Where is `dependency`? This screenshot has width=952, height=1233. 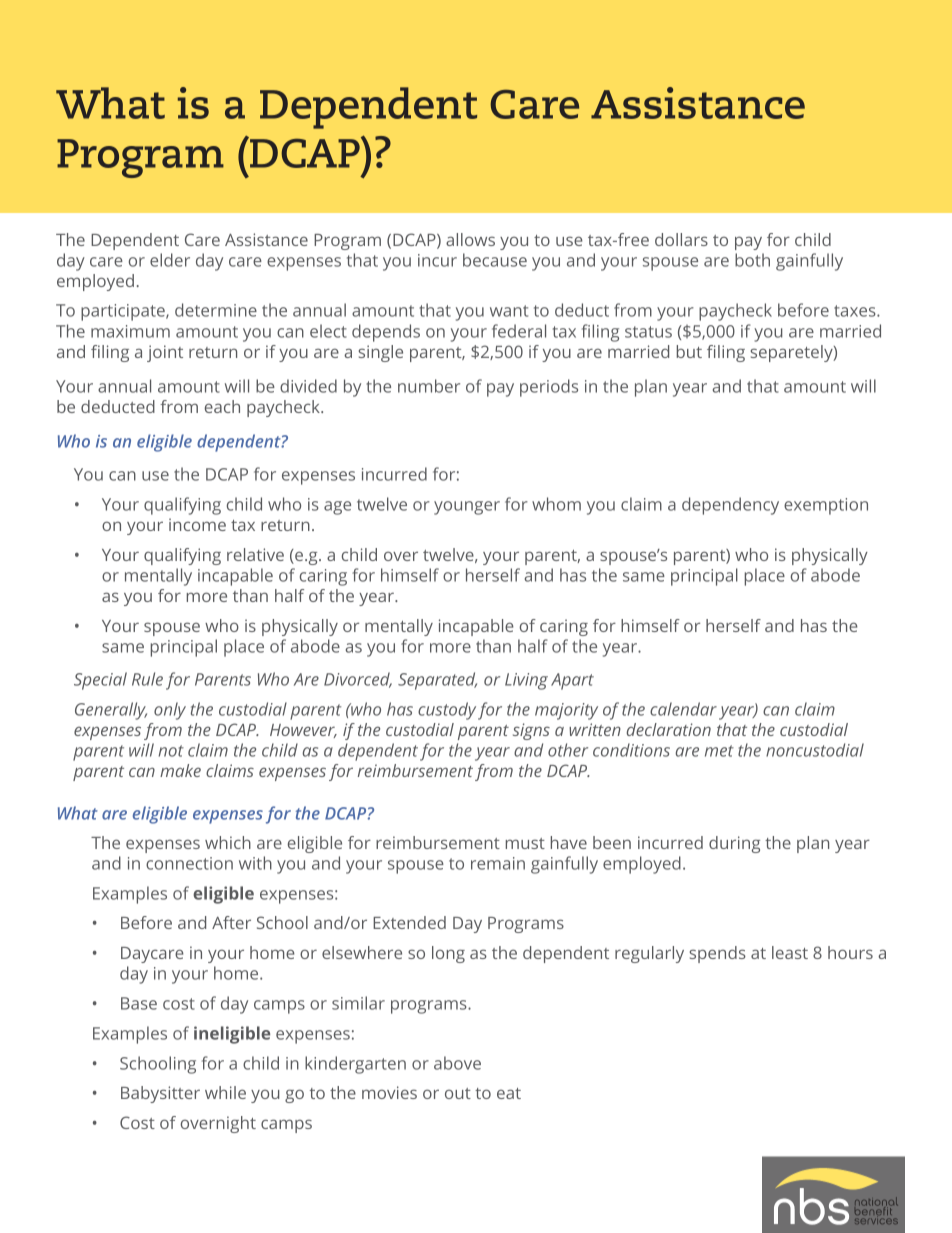 dependency is located at coordinates (730, 506).
